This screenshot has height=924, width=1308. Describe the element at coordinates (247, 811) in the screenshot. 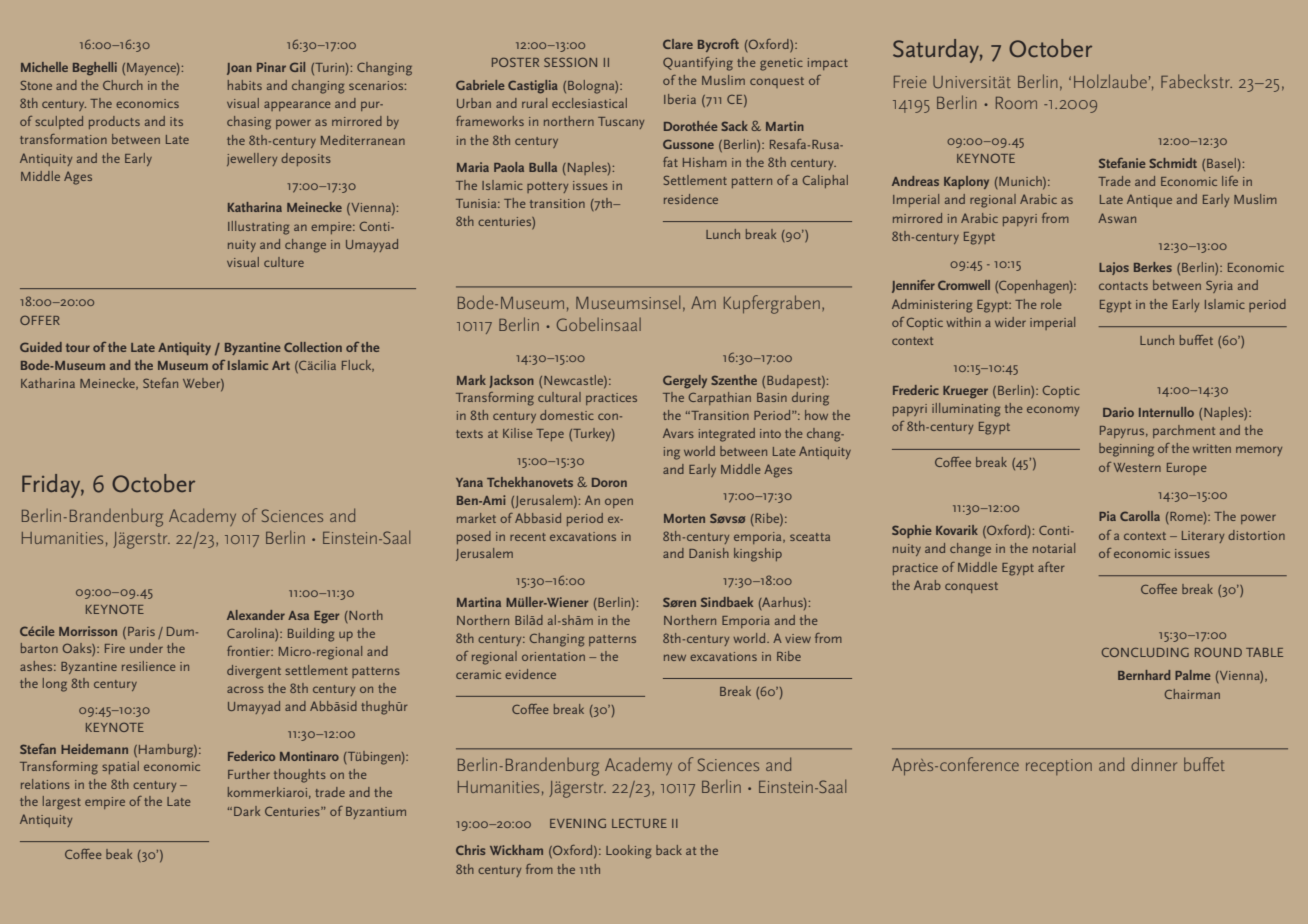

I see `Dark` at that location.
